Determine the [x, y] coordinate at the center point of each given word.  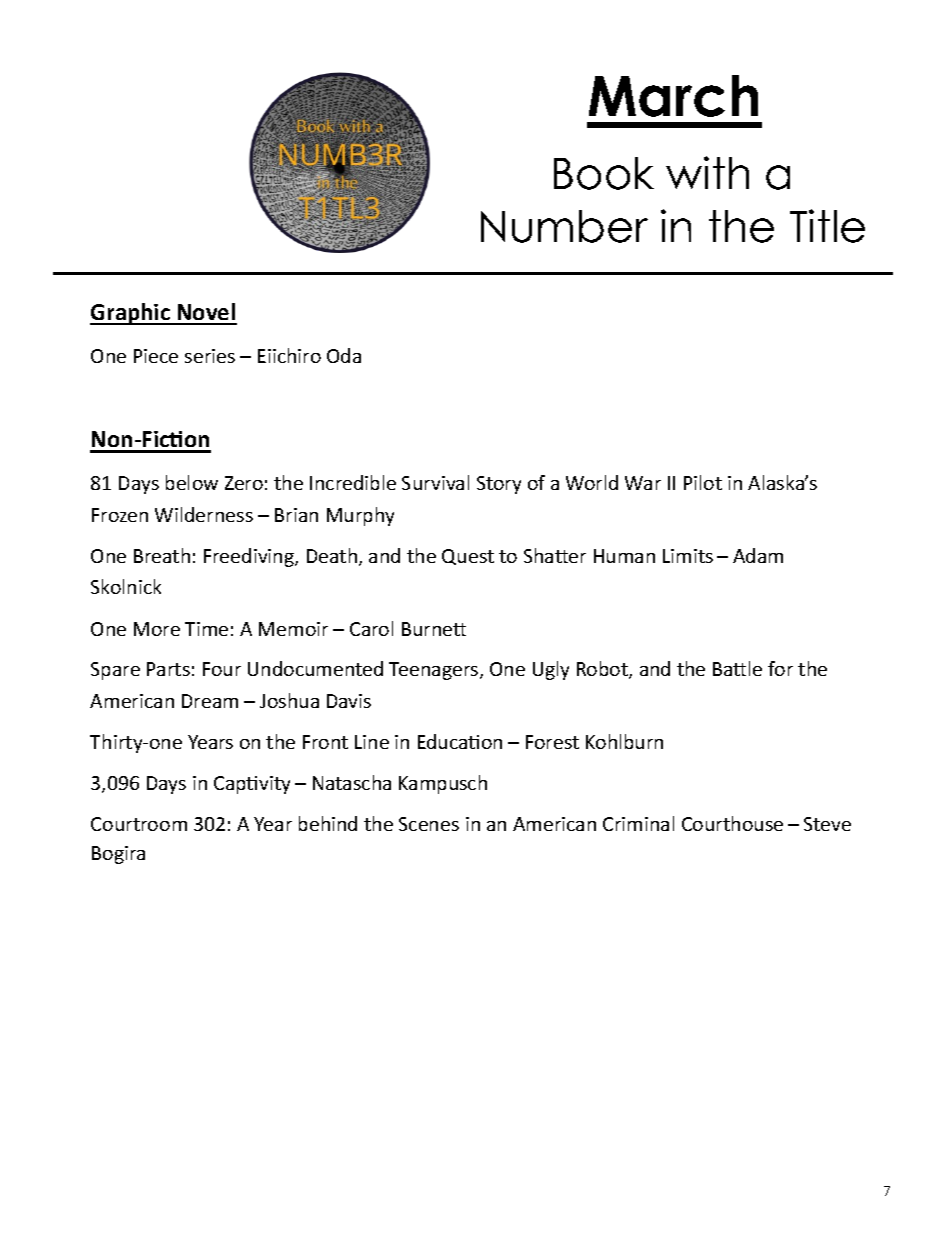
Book [604, 173]
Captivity [252, 785]
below [192, 482]
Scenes [429, 824]
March [673, 96]
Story [499, 485]
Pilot [703, 482]
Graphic [131, 314]
